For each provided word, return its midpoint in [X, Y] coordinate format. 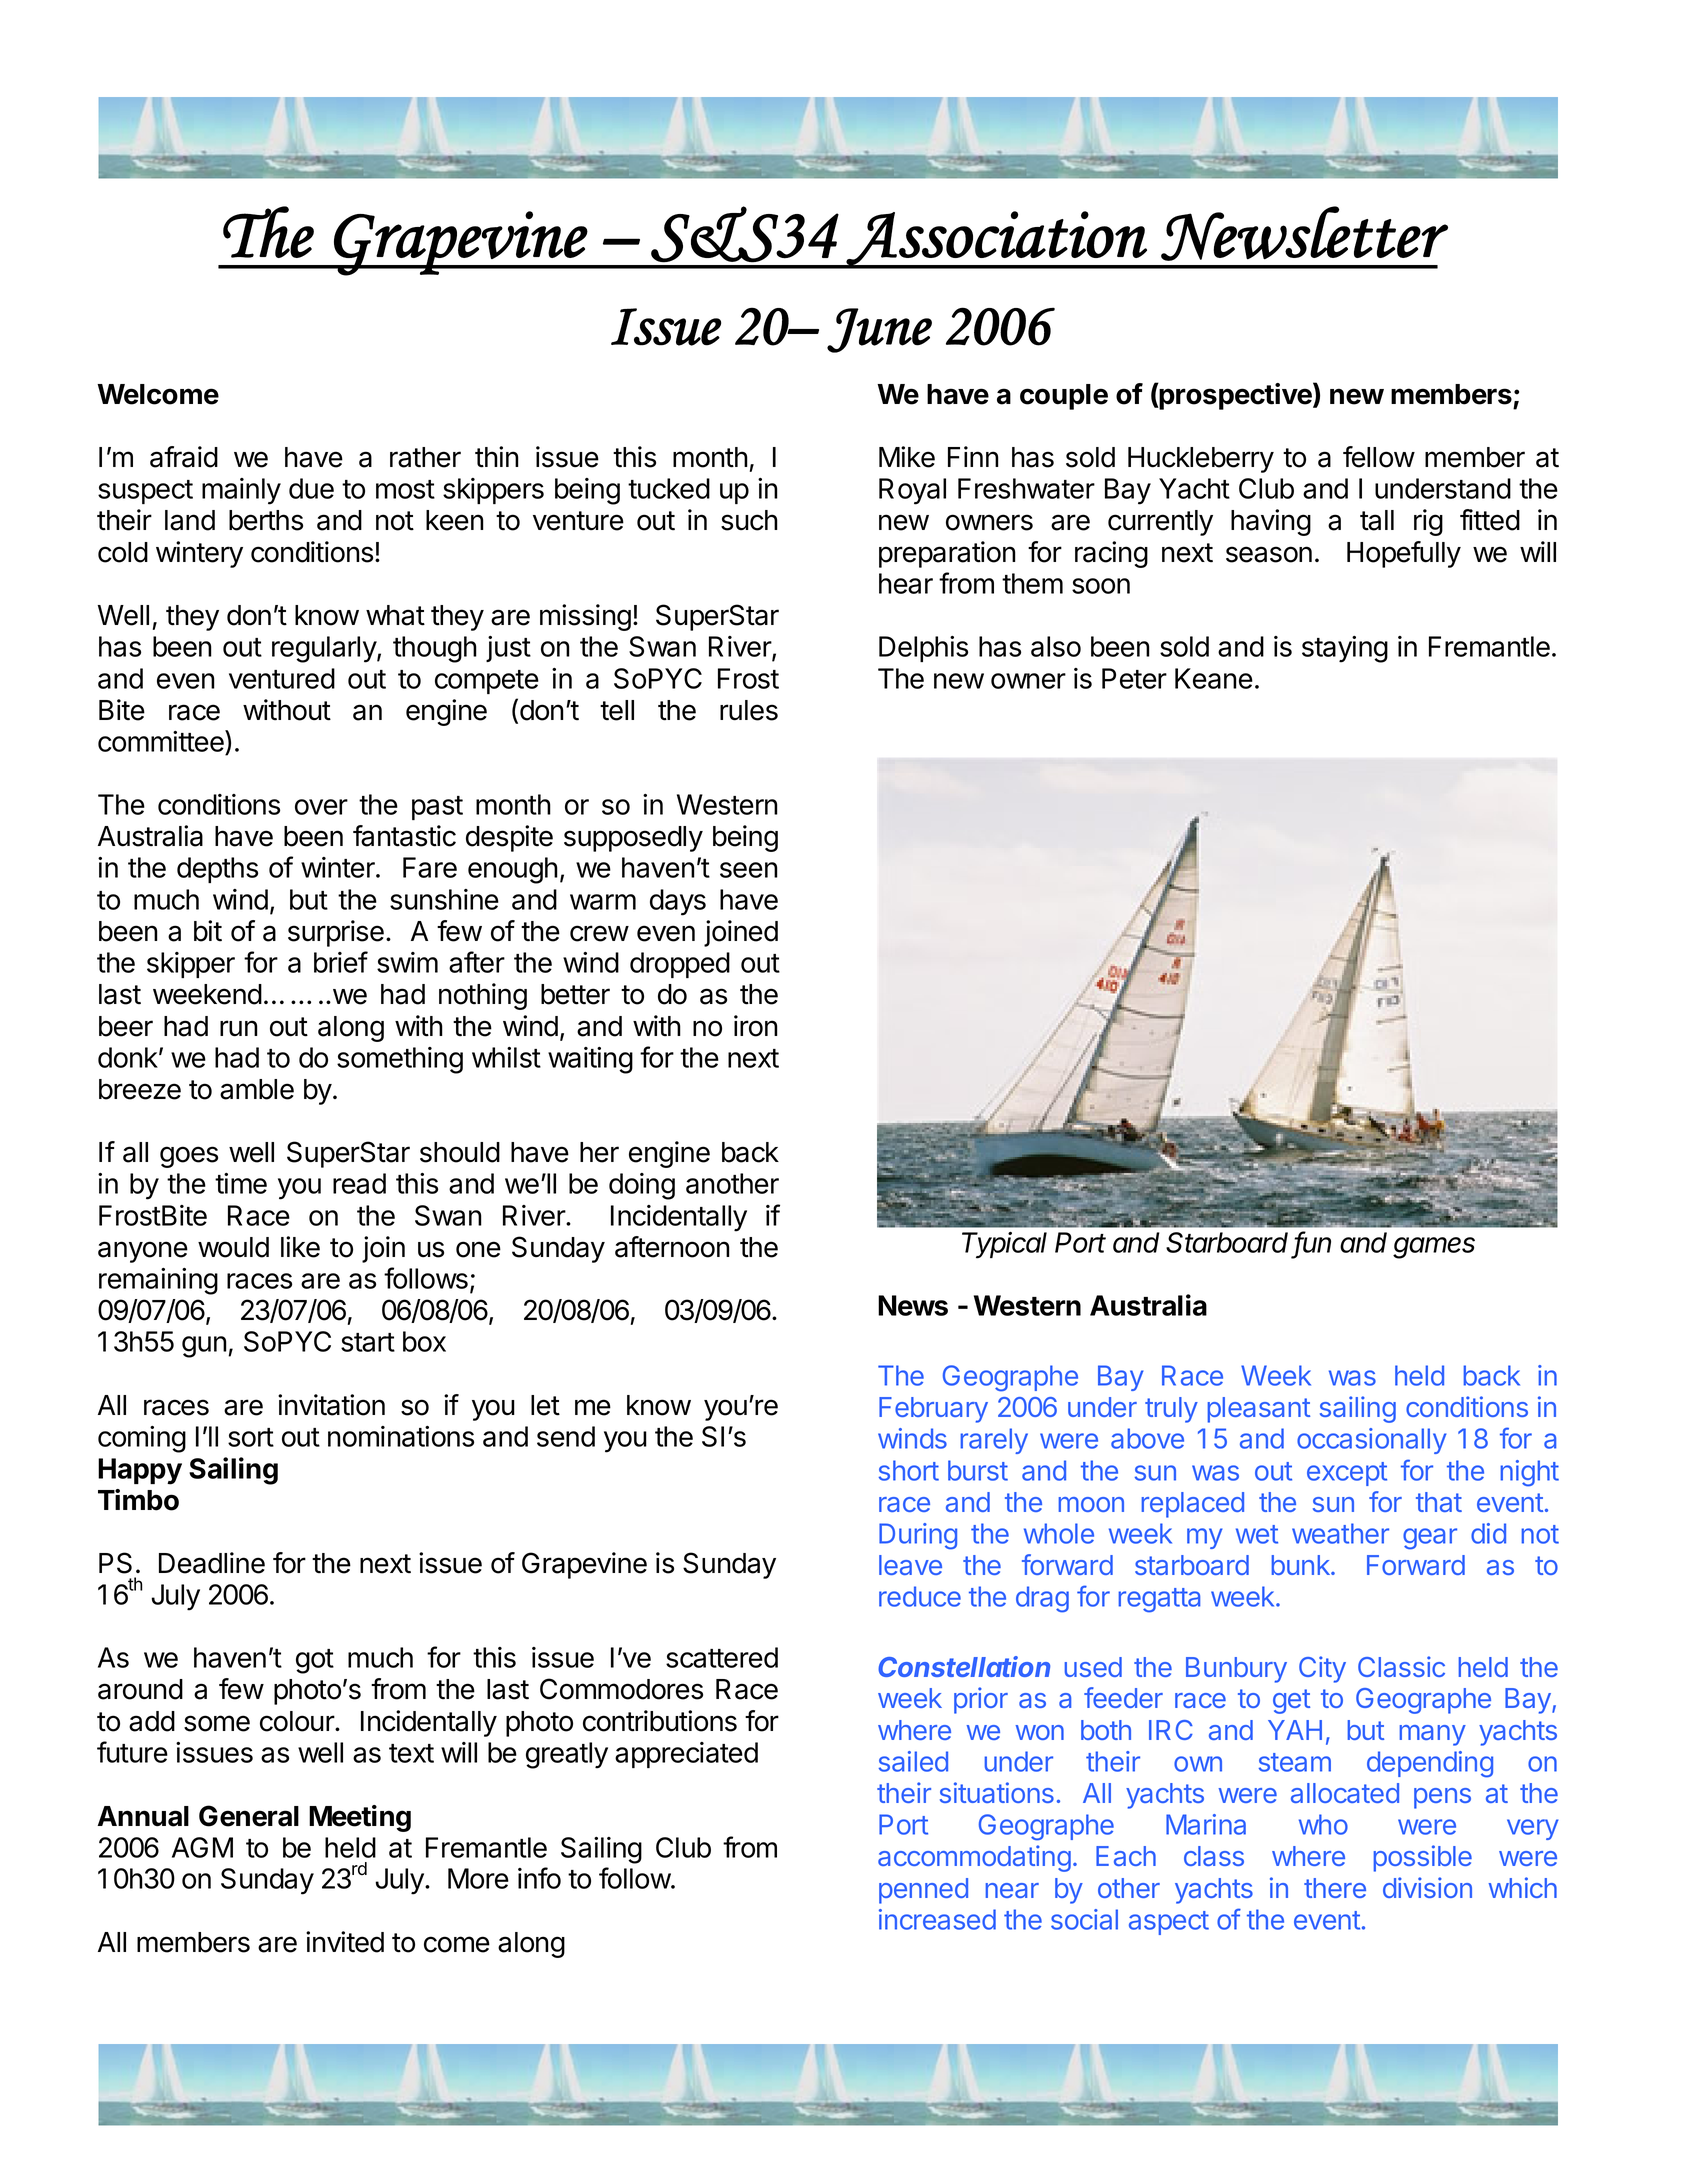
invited [345, 1942]
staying [1345, 649]
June [879, 330]
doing [642, 1186]
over [321, 807]
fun [1312, 1243]
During [918, 1536]
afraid [184, 457]
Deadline [212, 1563]
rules [749, 710]
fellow [1379, 457]
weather [1340, 1533]
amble [257, 1089]
